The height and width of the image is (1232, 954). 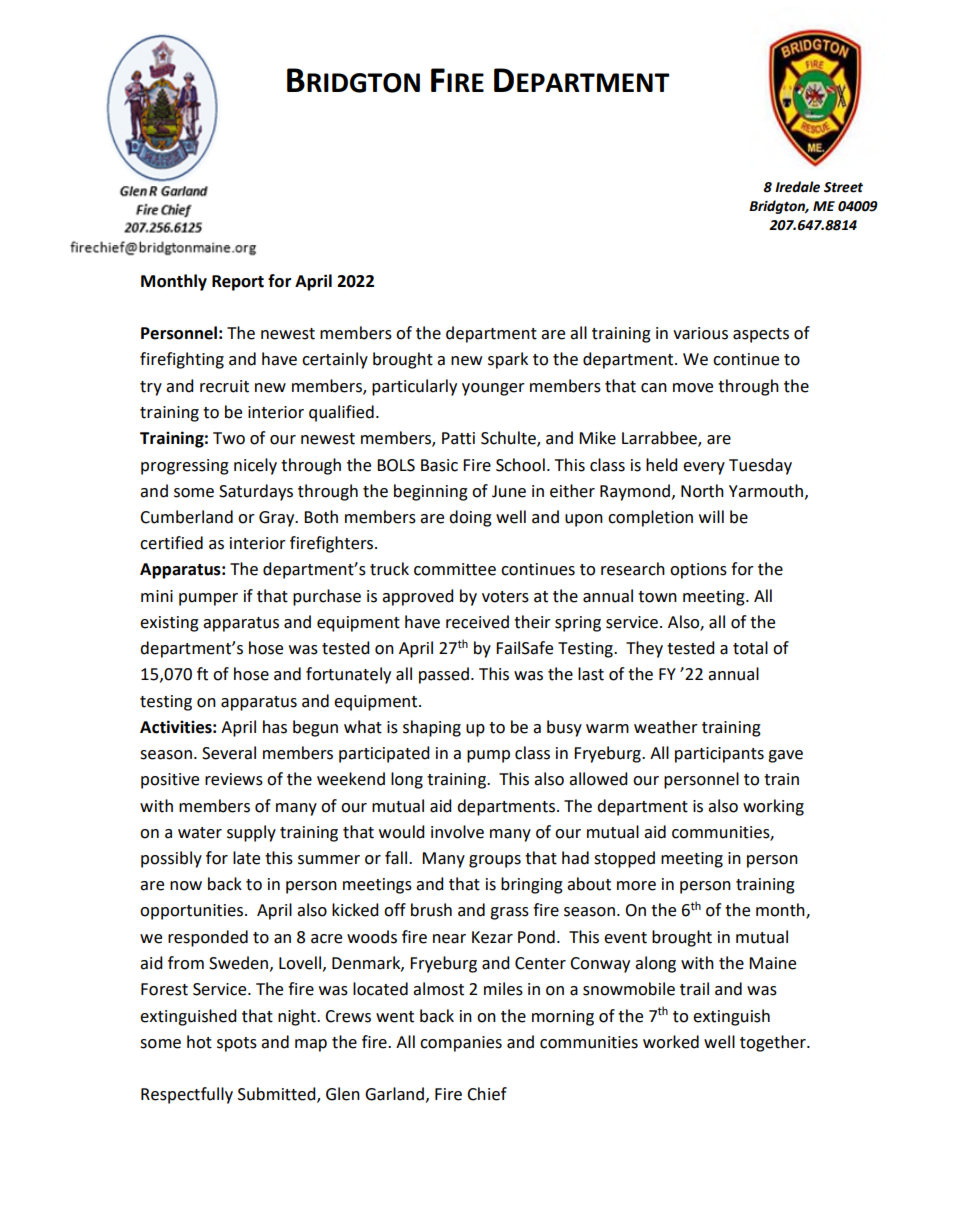 What do you see at coordinates (237, 1044) in the image?
I see `spots` at bounding box center [237, 1044].
